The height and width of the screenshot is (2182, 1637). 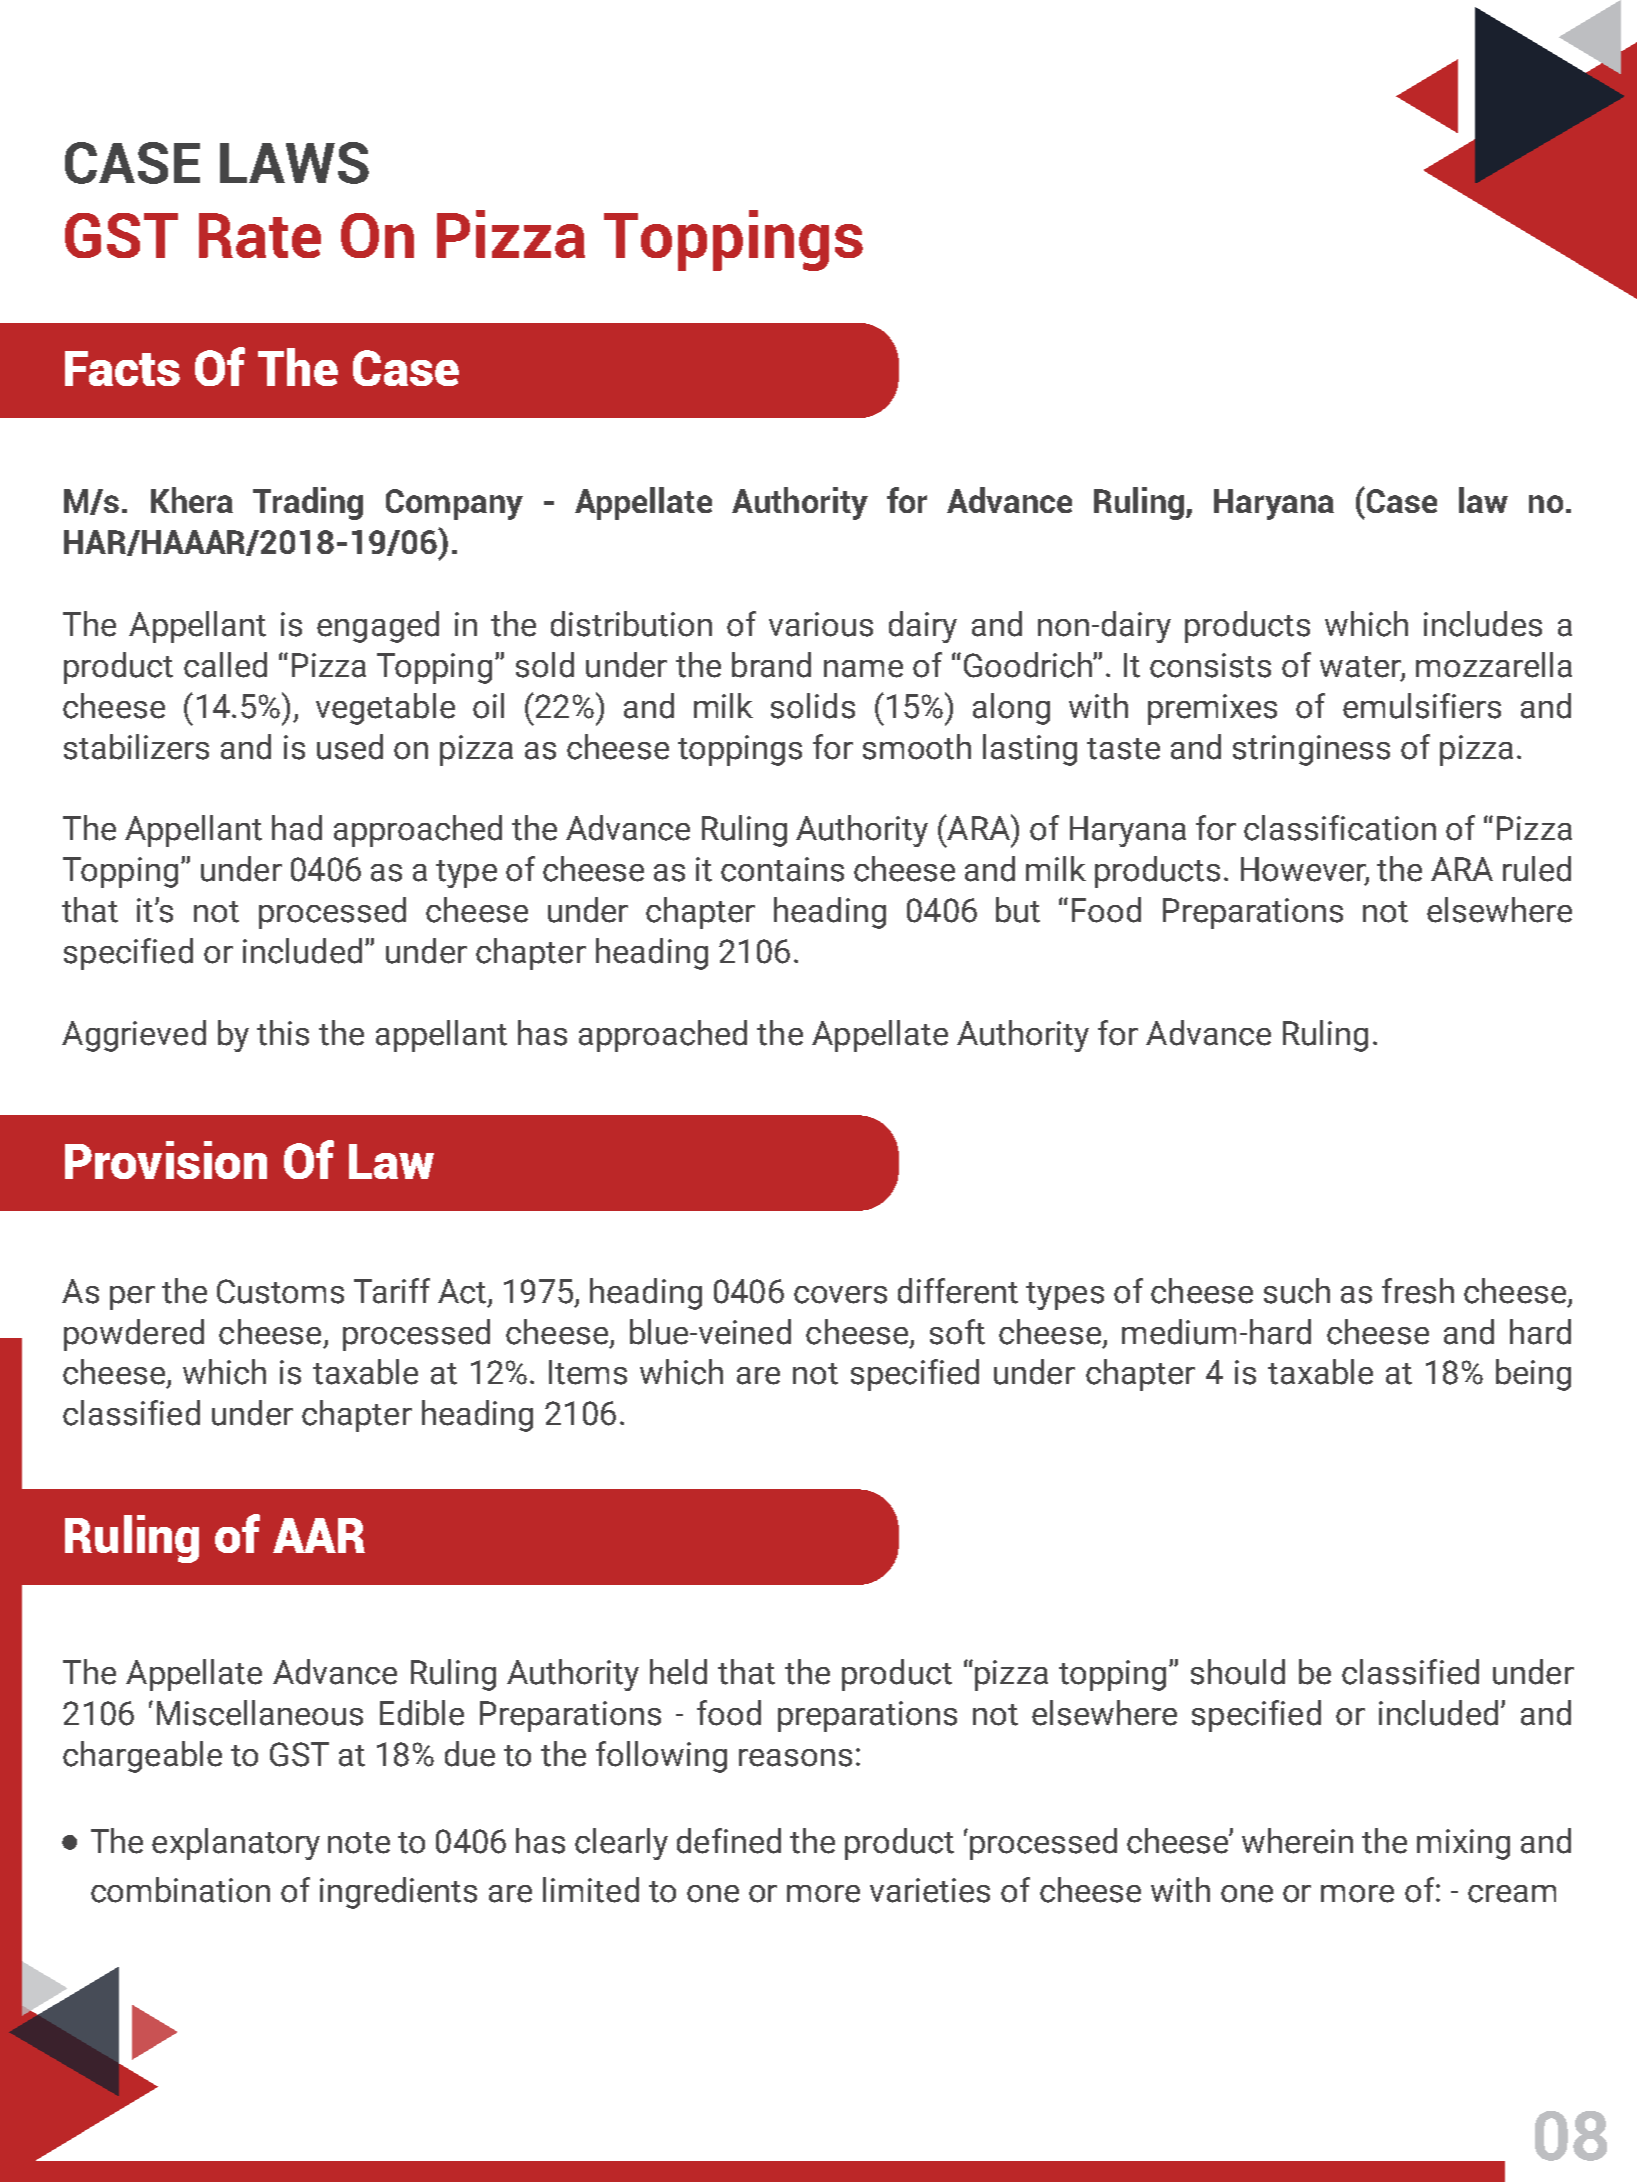 What do you see at coordinates (1297, 1841) in the screenshot?
I see `wherein` at bounding box center [1297, 1841].
